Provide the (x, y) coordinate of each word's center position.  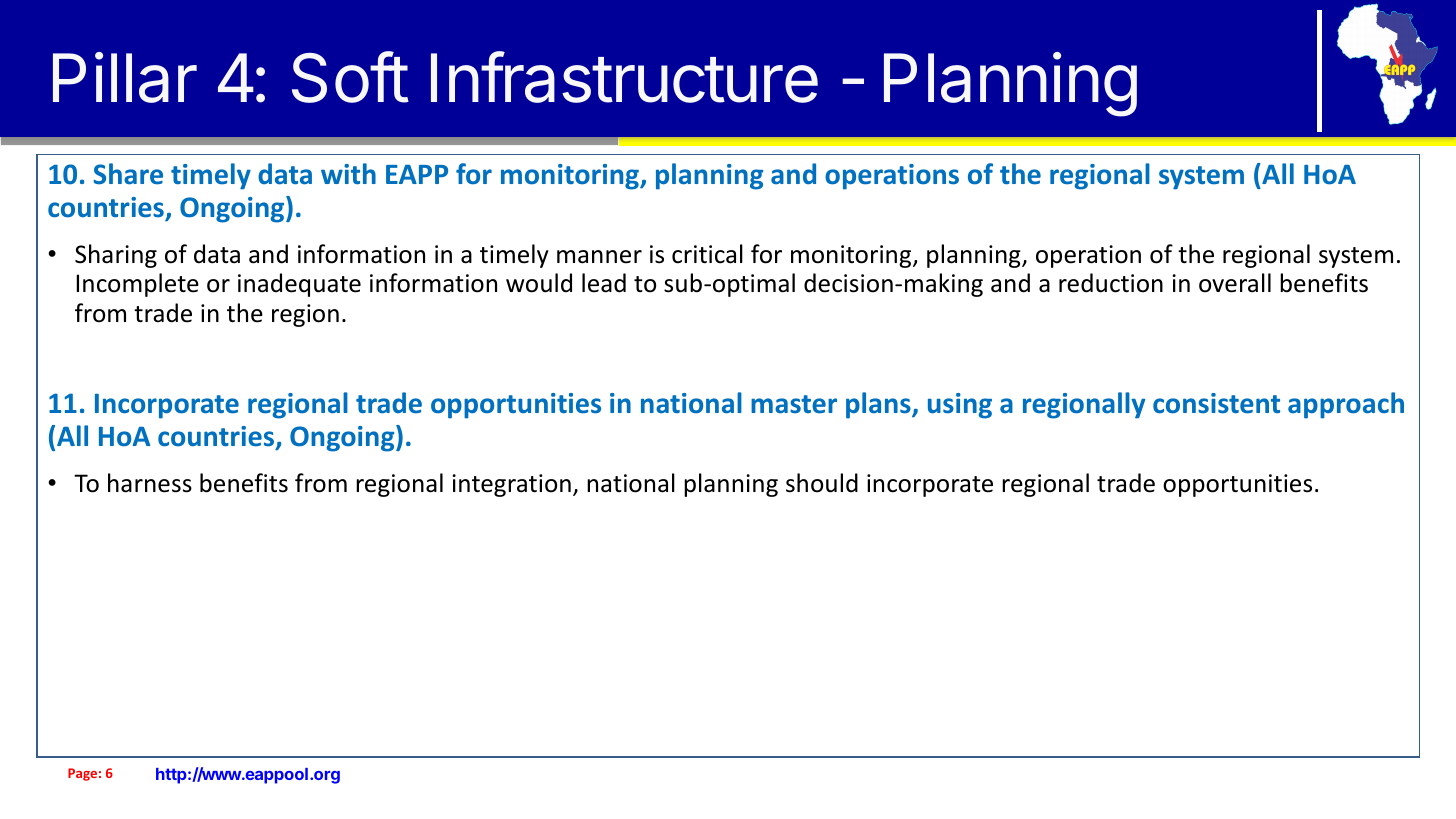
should (822, 483)
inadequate (299, 285)
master (794, 404)
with (348, 173)
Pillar (125, 77)
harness (150, 483)
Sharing (116, 256)
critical (707, 254)
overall (1235, 283)
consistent (1216, 403)
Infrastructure (624, 77)
